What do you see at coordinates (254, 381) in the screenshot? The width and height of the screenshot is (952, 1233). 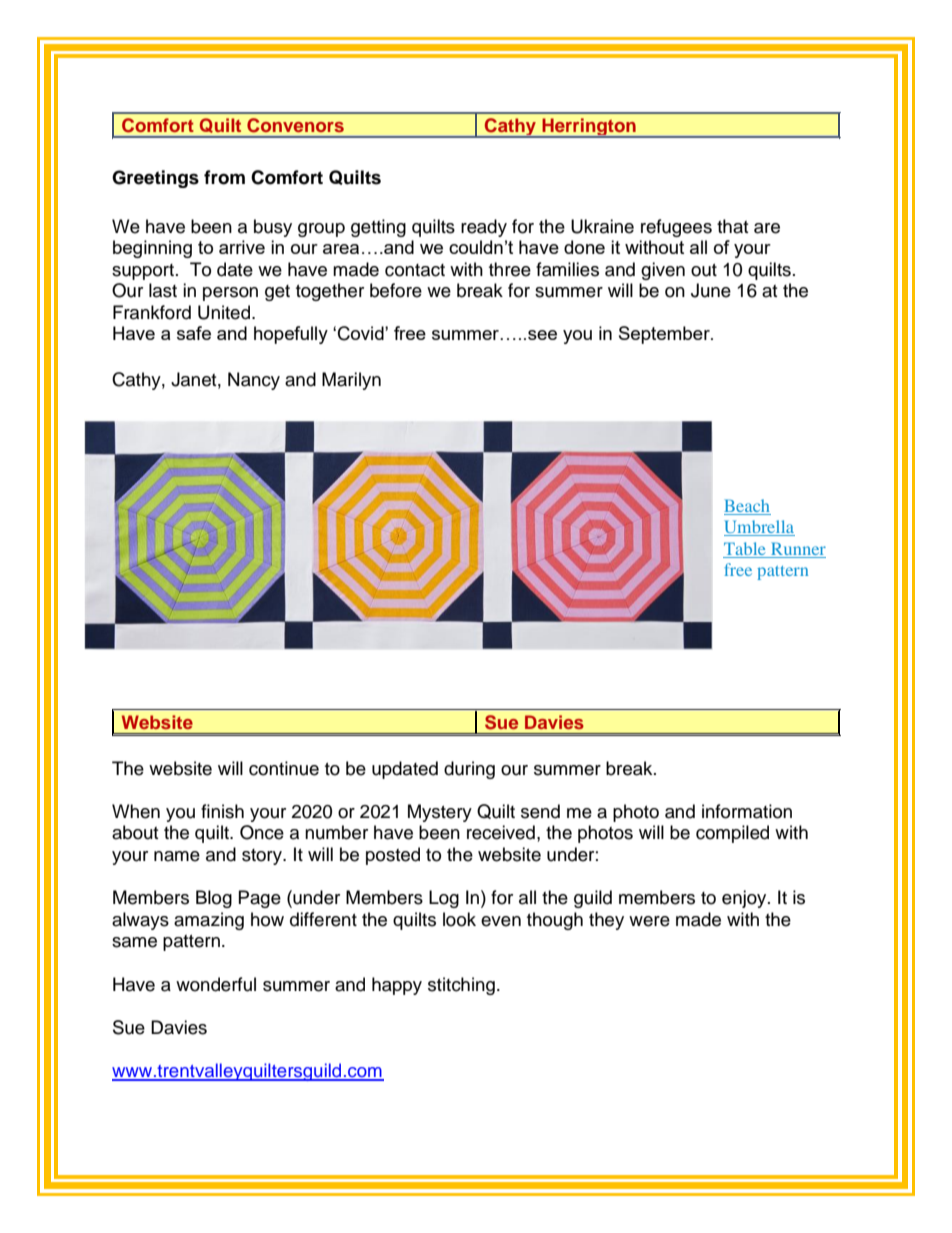 I see `Nancy` at bounding box center [254, 381].
